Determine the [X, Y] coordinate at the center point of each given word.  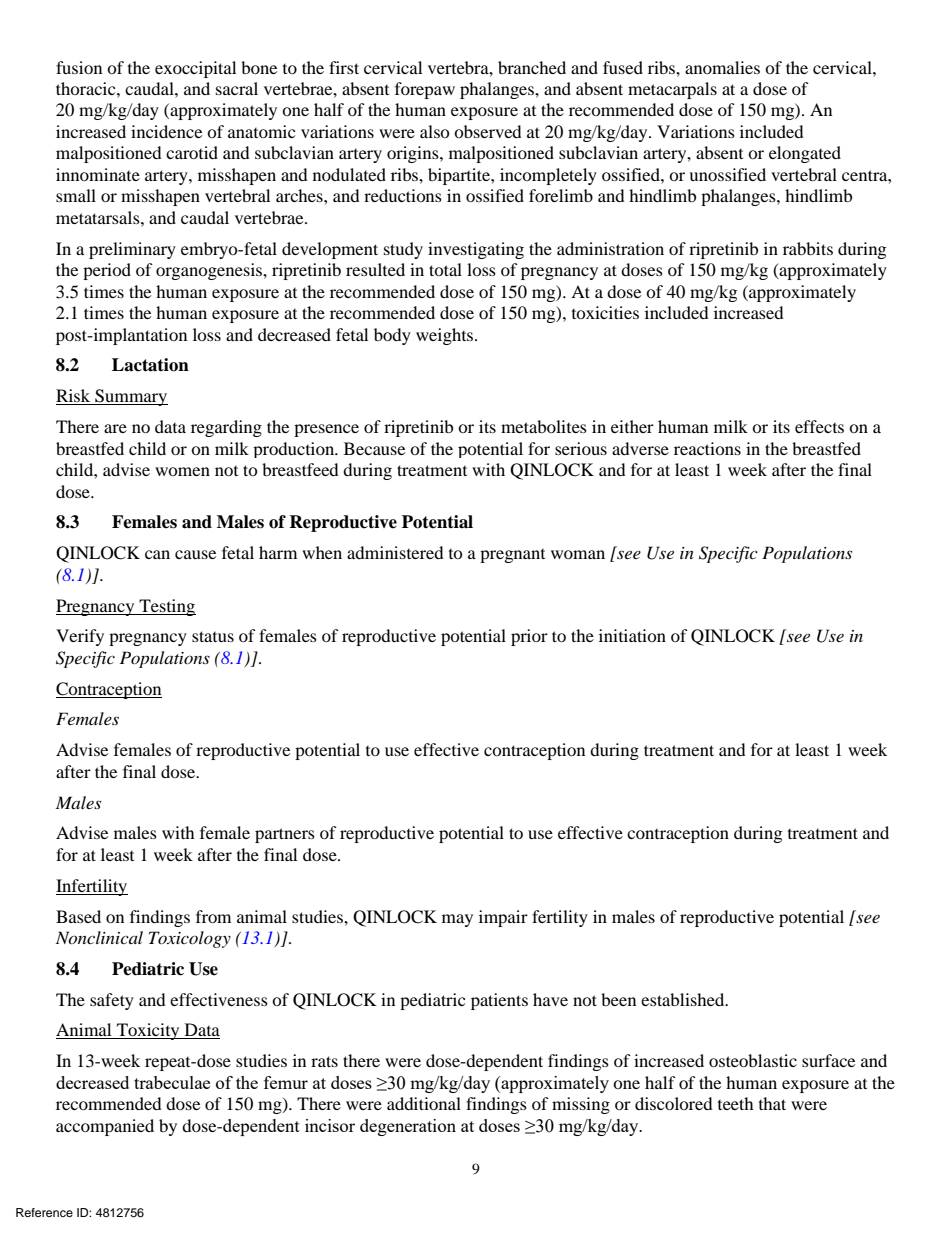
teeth [736, 1103]
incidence [166, 131]
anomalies [722, 67]
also [435, 131]
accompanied [105, 1127]
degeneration [408, 1127]
